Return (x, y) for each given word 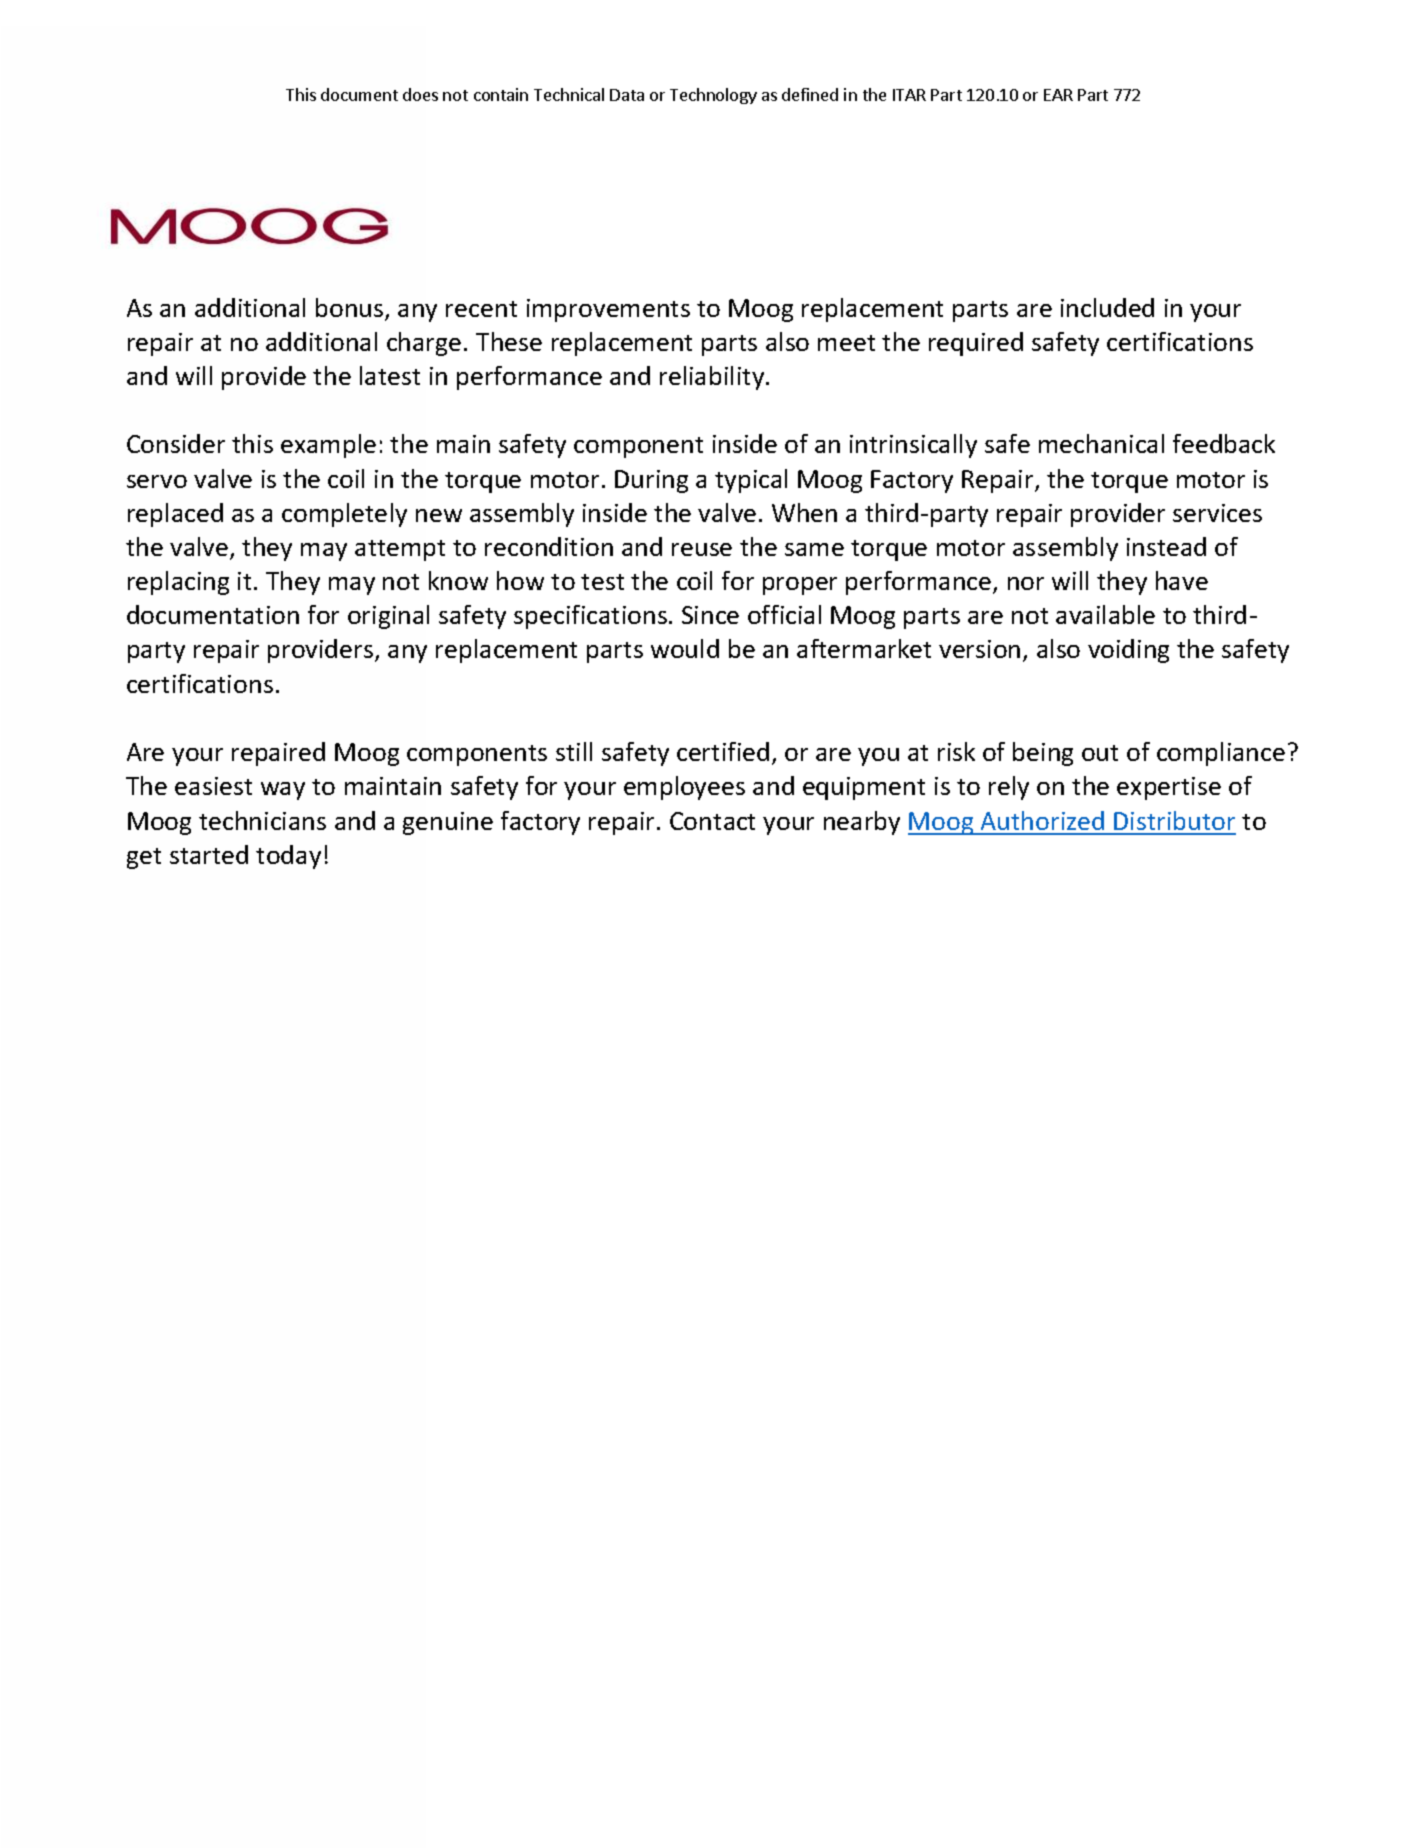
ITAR (909, 95)
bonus (351, 309)
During (651, 481)
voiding (1128, 651)
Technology (713, 96)
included (1107, 307)
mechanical (1101, 443)
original (388, 617)
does (420, 94)
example (328, 446)
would (685, 648)
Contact (712, 821)
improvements (608, 310)
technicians (262, 820)
